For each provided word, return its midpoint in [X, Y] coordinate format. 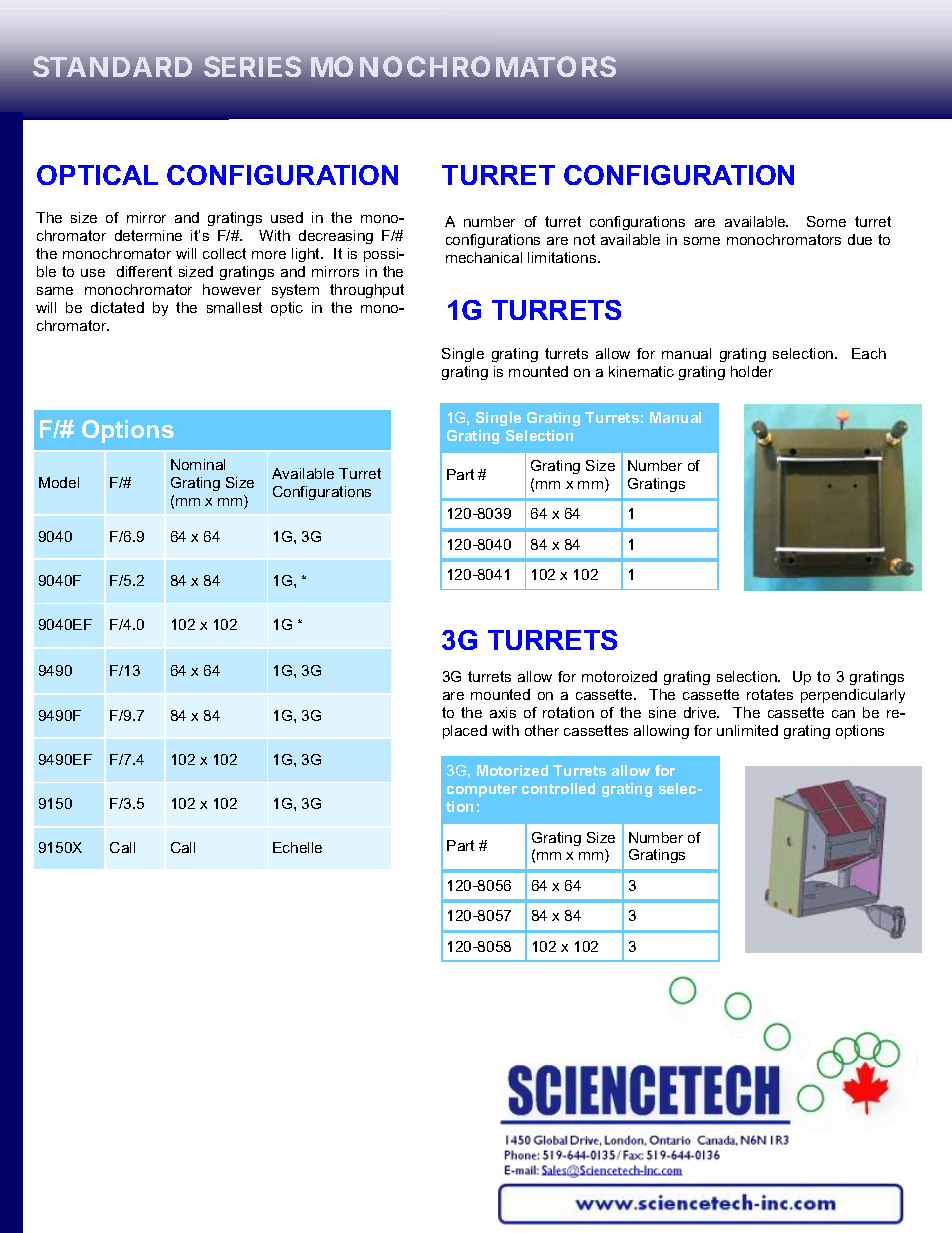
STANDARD [112, 66]
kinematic [641, 371]
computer [482, 790]
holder [752, 371]
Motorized [512, 770]
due [860, 239]
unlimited [747, 730]
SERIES [252, 66]
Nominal [198, 464]
